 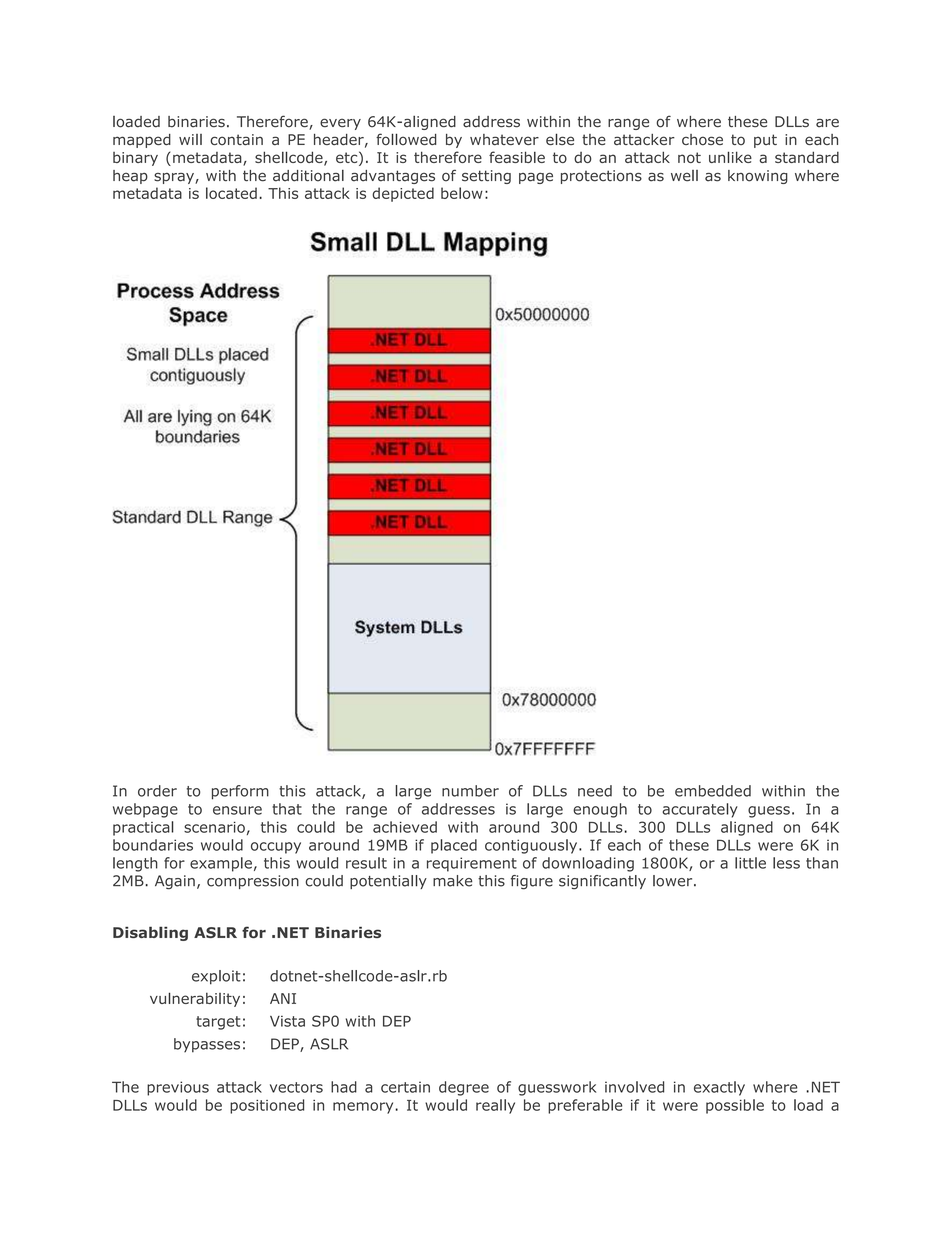 I want to click on below, so click(x=462, y=193).
